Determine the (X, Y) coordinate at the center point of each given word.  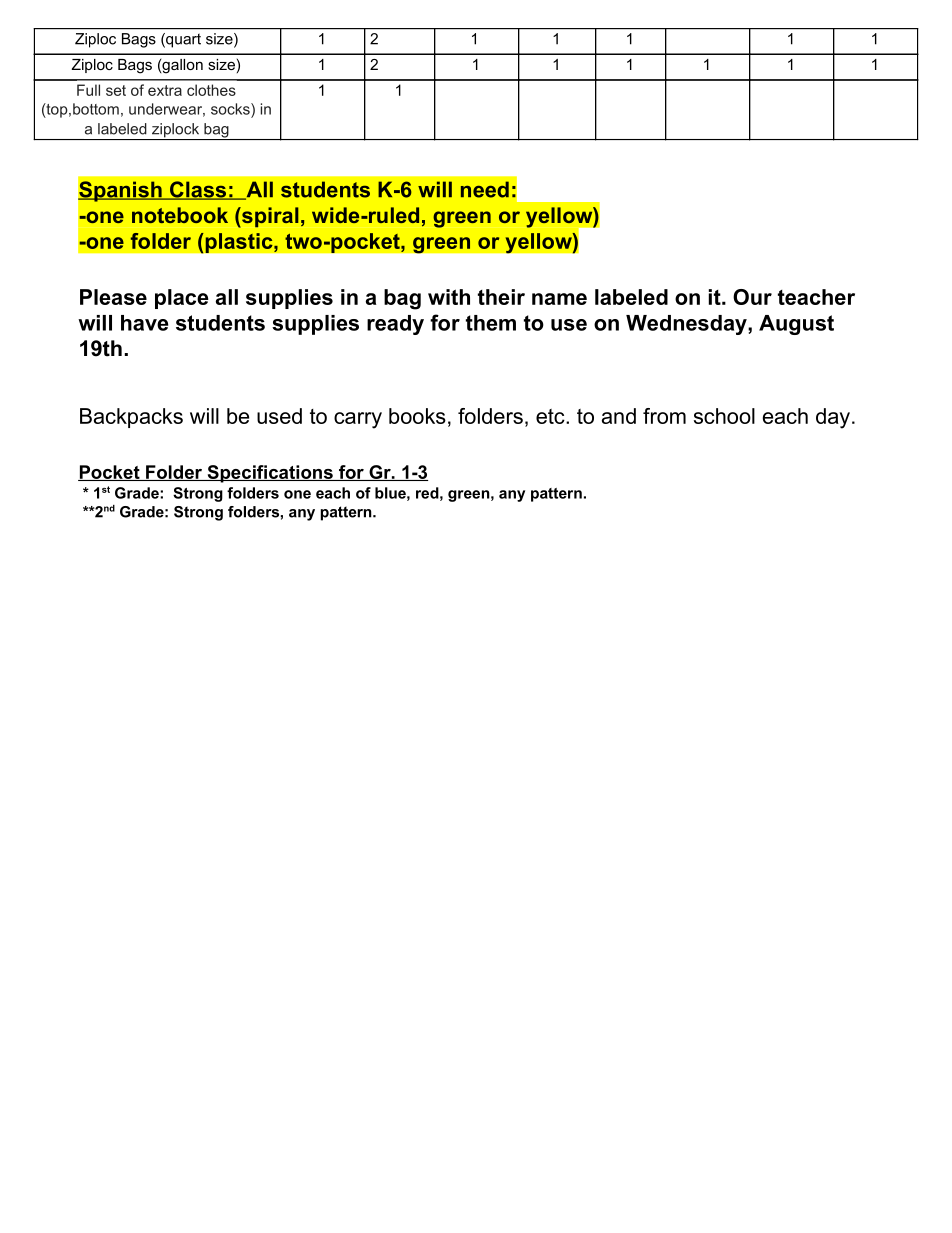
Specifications (270, 474)
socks (231, 109)
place (182, 299)
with (449, 297)
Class (198, 190)
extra (165, 90)
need (485, 189)
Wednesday (687, 325)
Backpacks (131, 418)
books (417, 416)
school (724, 416)
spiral (269, 217)
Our (752, 297)
